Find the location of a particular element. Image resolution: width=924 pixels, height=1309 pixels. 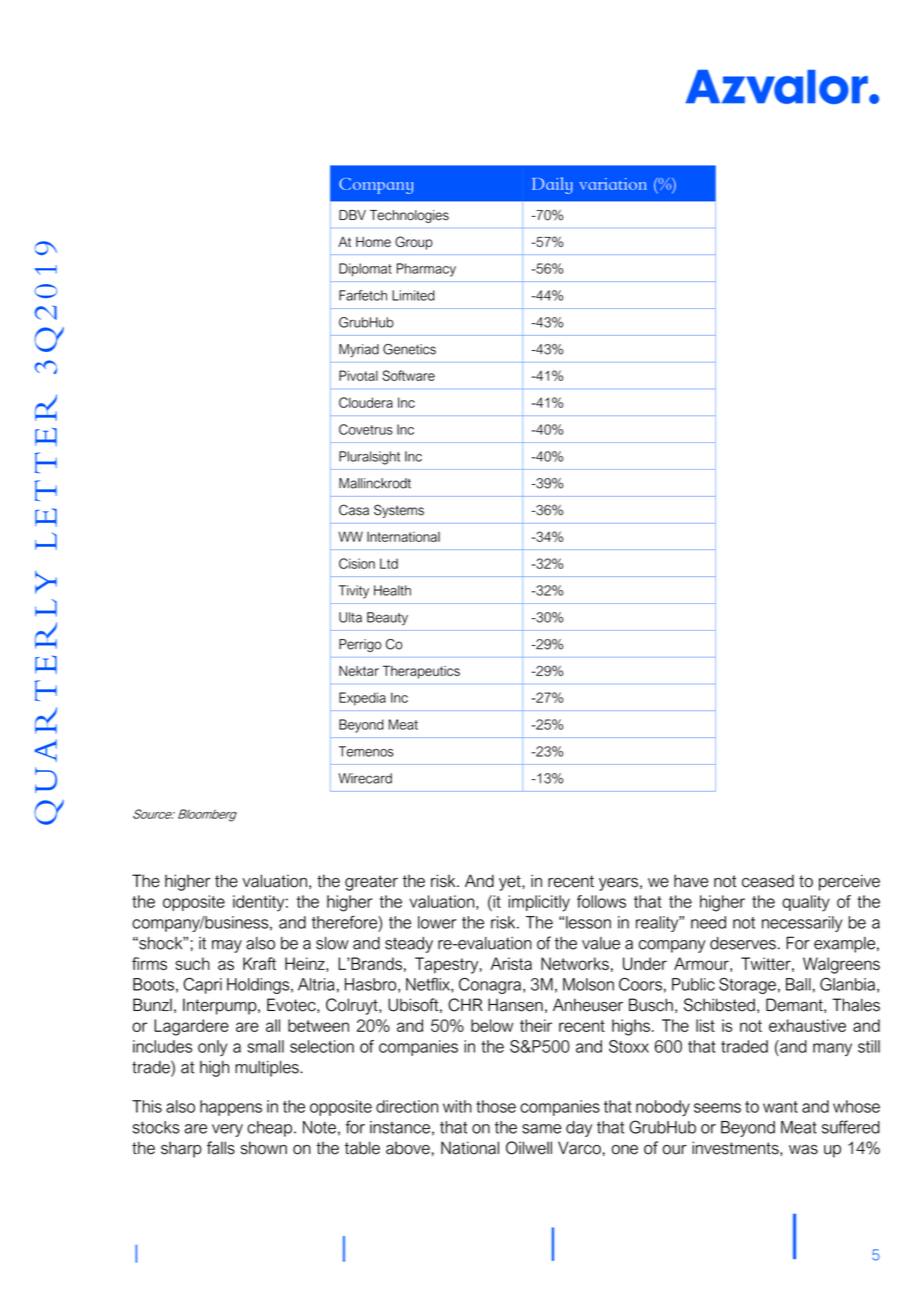

very is located at coordinates (227, 1130).
